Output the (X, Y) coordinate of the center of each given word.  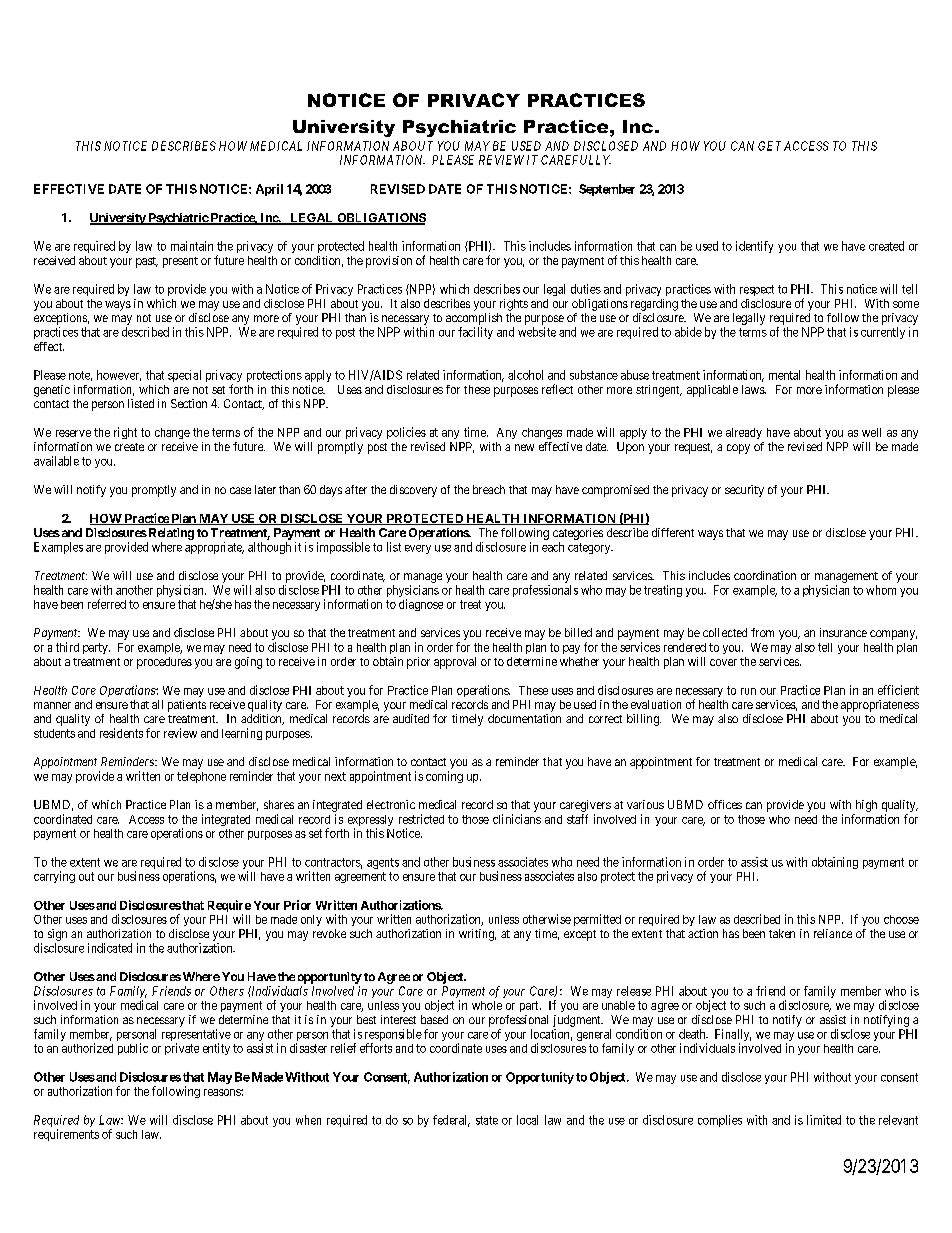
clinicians (517, 819)
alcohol (525, 375)
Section (189, 403)
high (866, 806)
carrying (54, 877)
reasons (223, 1092)
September (607, 190)
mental (784, 375)
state (487, 1120)
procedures (164, 663)
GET (769, 146)
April (269, 190)
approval (455, 663)
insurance (843, 632)
